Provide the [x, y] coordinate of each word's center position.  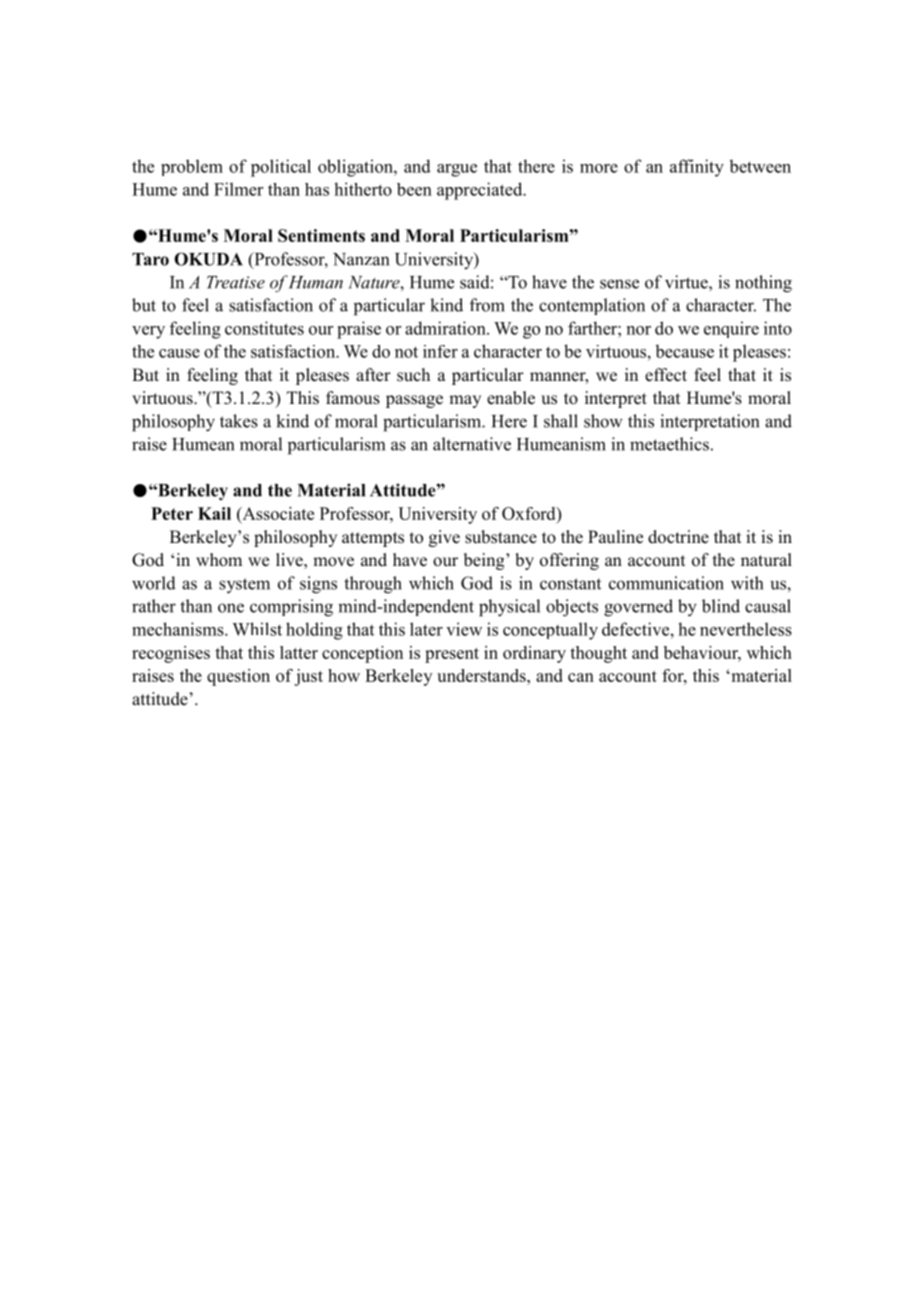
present [452, 655]
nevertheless [746, 629]
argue [457, 170]
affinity [697, 168]
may [465, 401]
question [238, 677]
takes [239, 421]
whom [219, 560]
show [603, 421]
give [444, 538]
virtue [687, 282]
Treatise [236, 282]
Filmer [238, 189]
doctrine [678, 537]
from [487, 305]
